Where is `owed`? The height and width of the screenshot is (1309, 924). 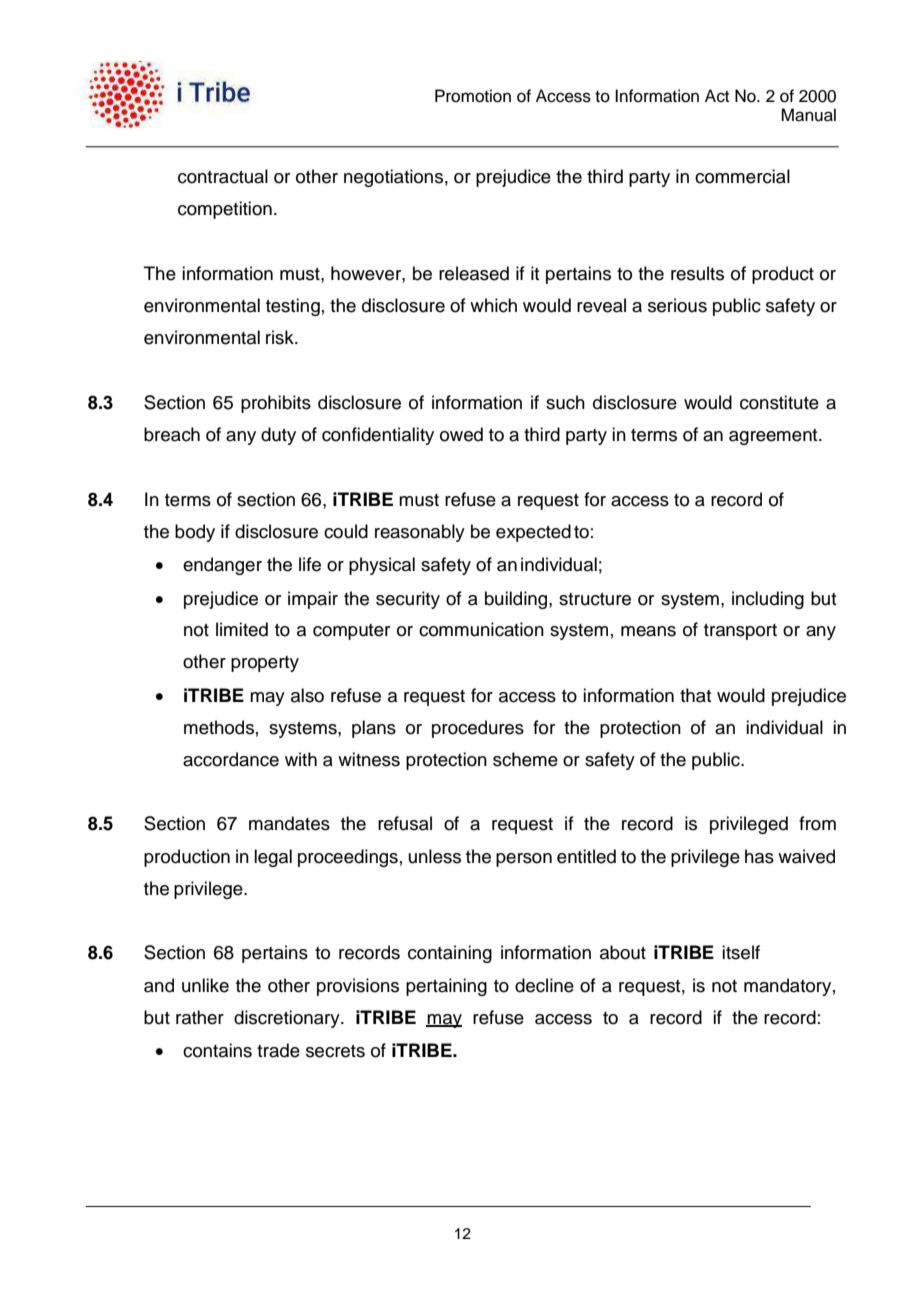
owed is located at coordinates (461, 434).
